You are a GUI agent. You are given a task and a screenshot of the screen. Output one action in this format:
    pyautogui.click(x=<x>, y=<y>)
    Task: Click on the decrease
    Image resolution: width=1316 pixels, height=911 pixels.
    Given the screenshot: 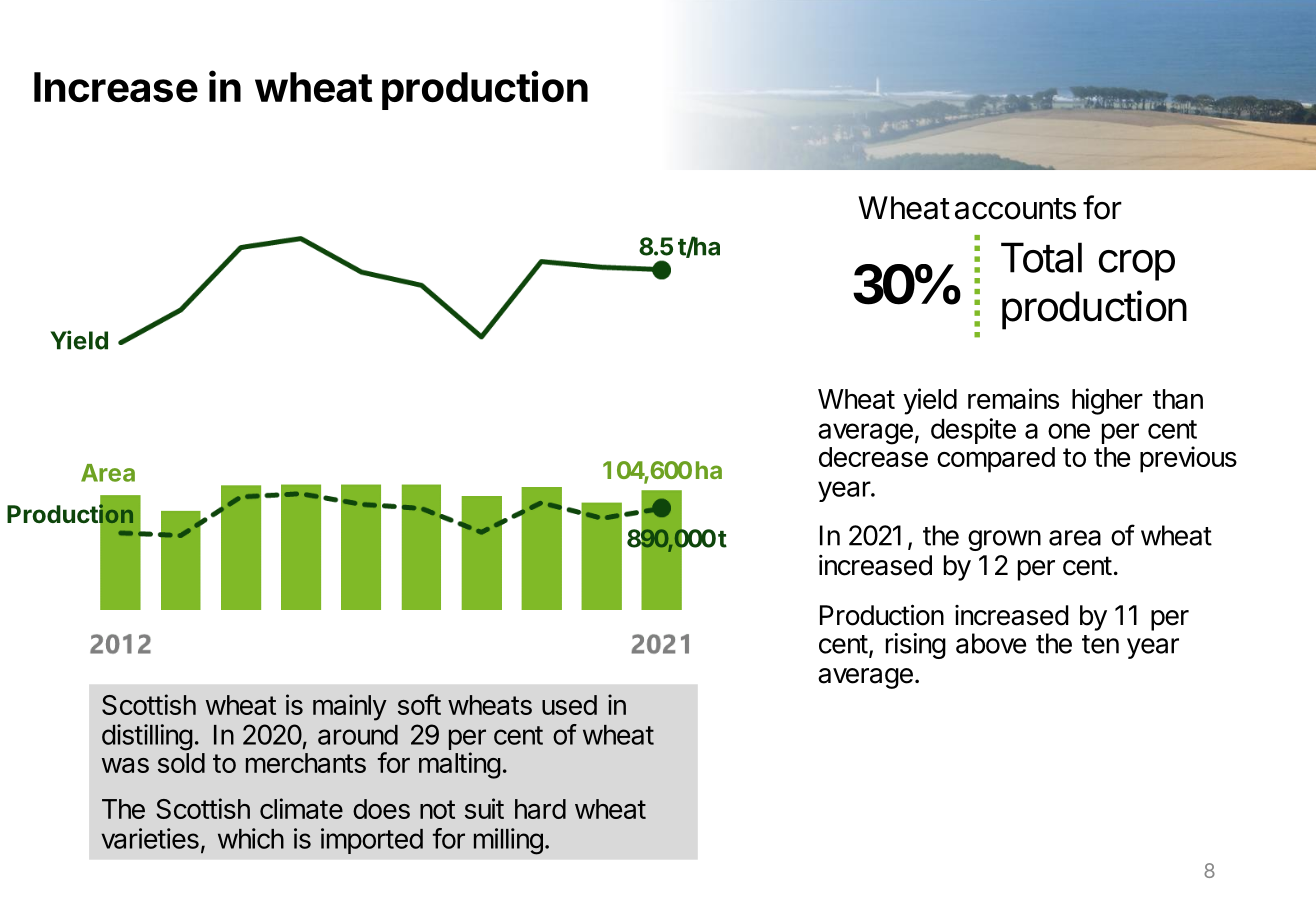 What is the action you would take?
    pyautogui.click(x=873, y=457)
